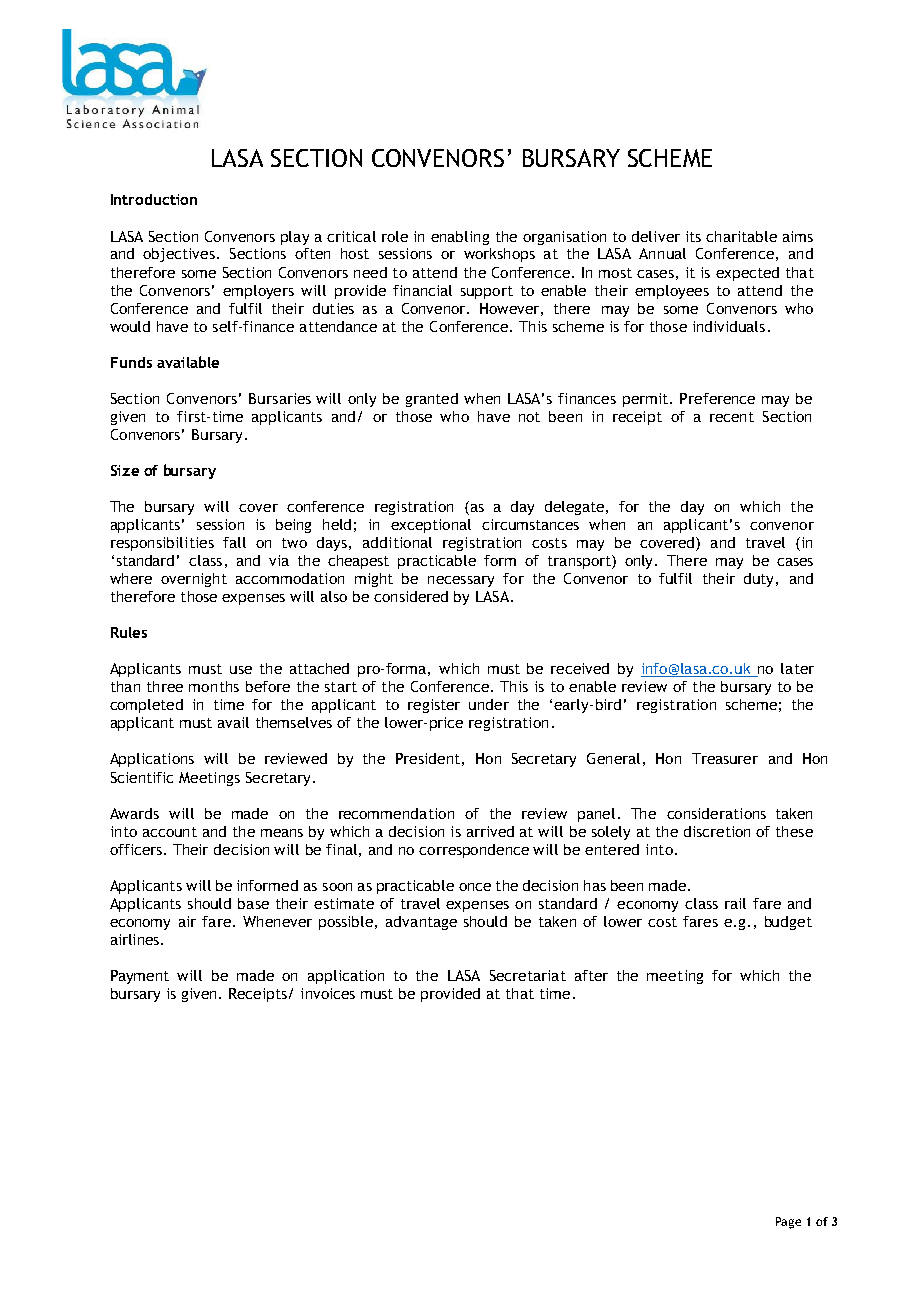  What do you see at coordinates (732, 417) in the screenshot?
I see `recent` at bounding box center [732, 417].
